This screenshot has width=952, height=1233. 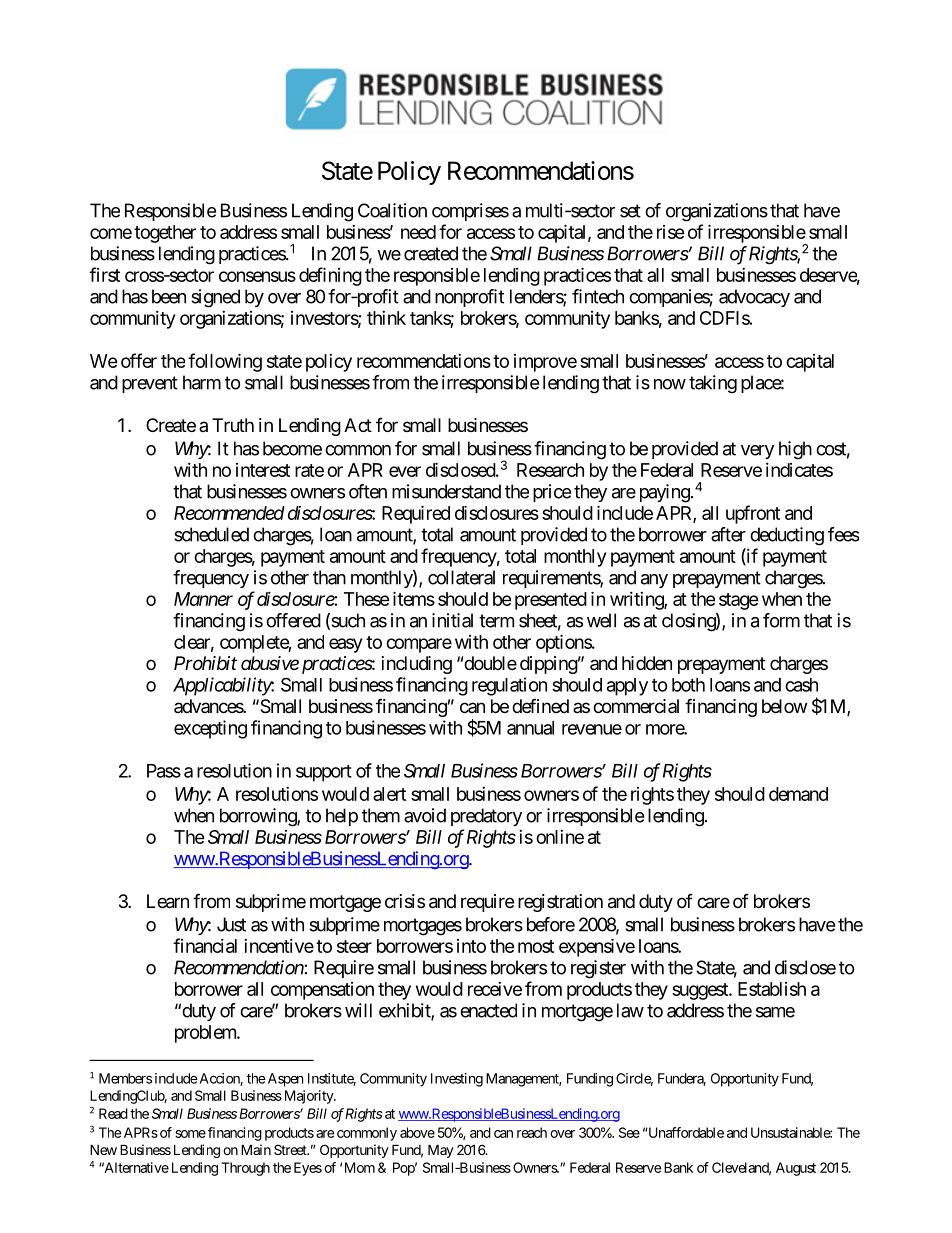 What do you see at coordinates (165, 234) in the screenshot?
I see `together` at bounding box center [165, 234].
